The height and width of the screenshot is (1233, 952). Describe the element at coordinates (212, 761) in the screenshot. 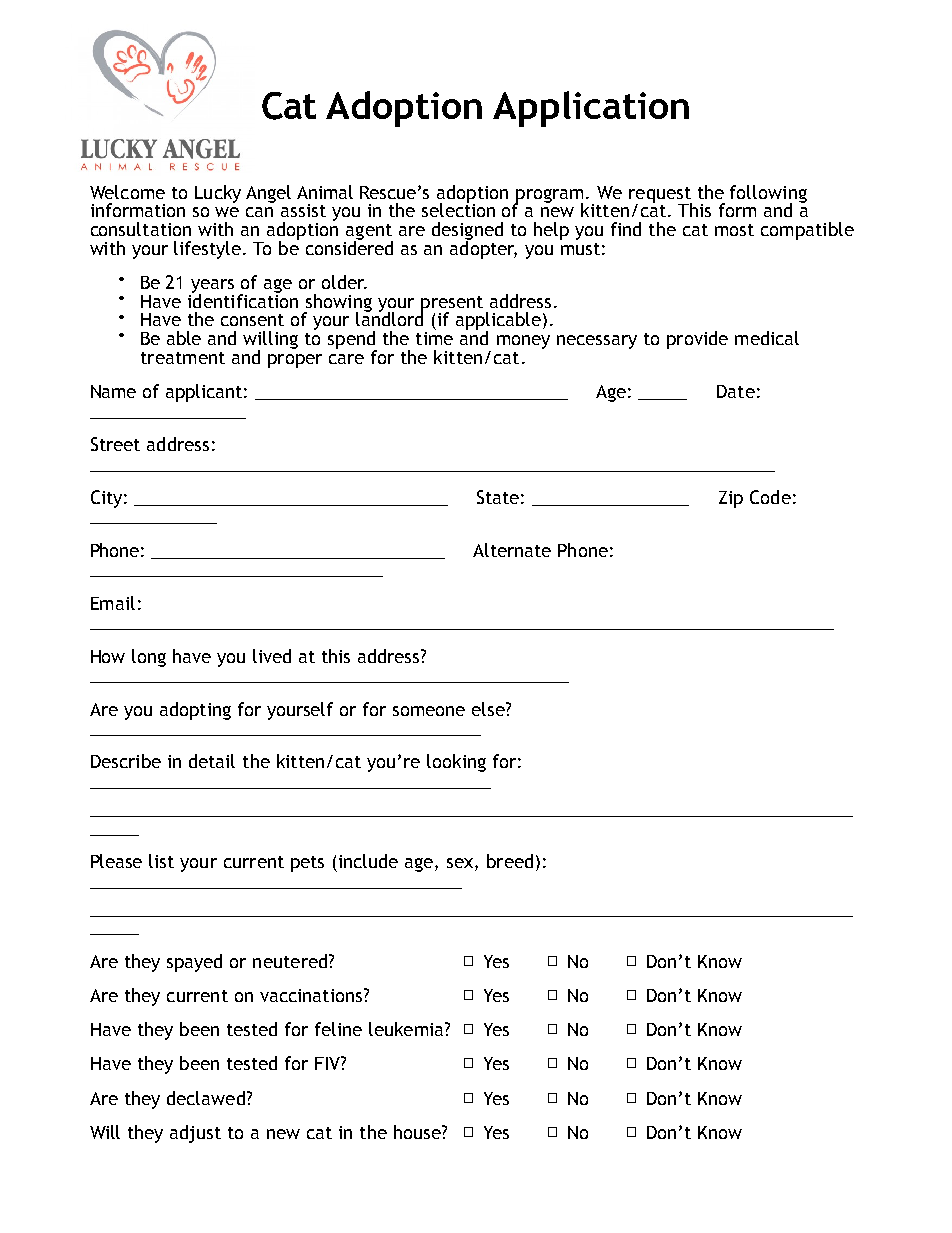

I see `detail` at that location.
